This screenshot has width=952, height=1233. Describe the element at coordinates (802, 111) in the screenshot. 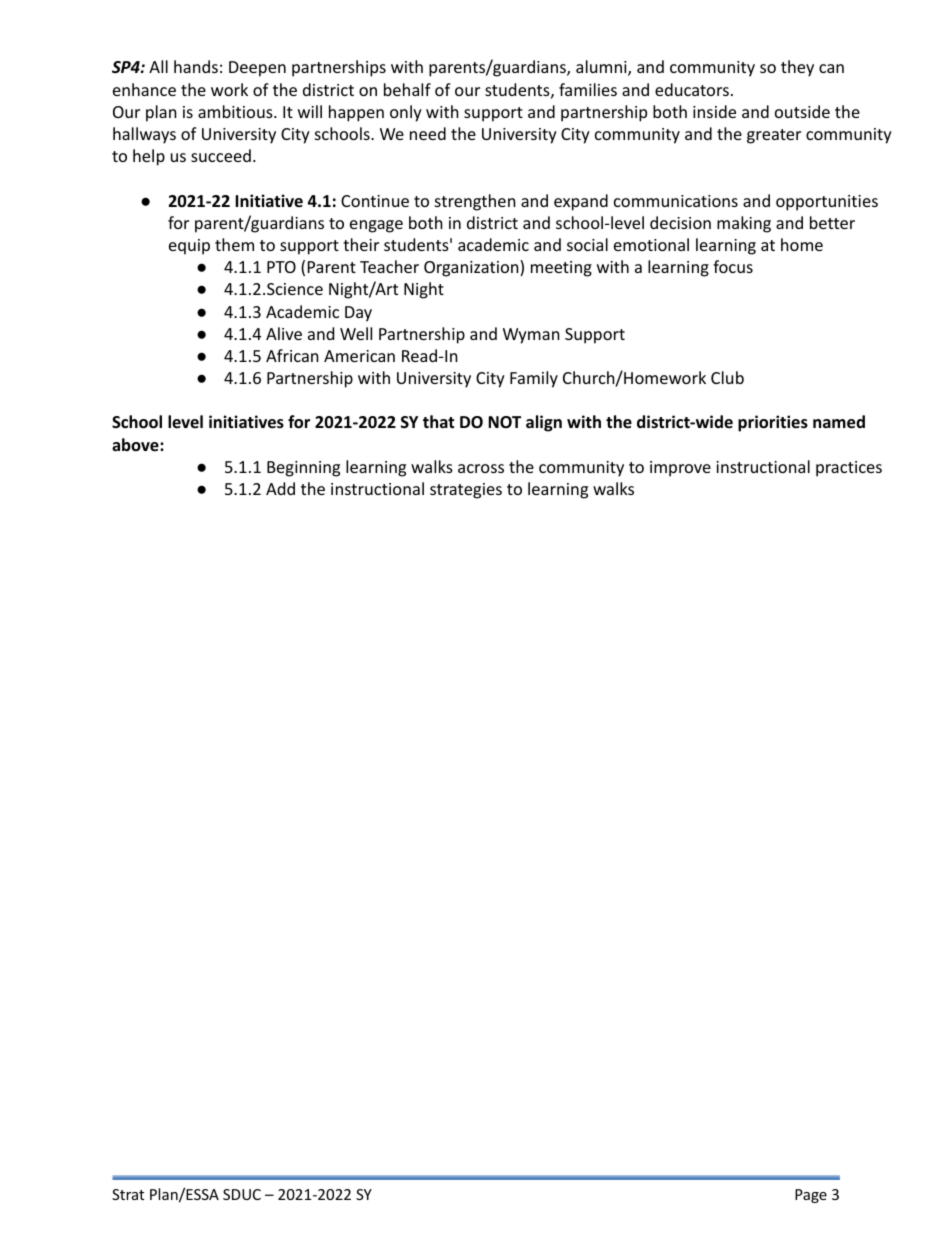

I see `outside` at that location.
